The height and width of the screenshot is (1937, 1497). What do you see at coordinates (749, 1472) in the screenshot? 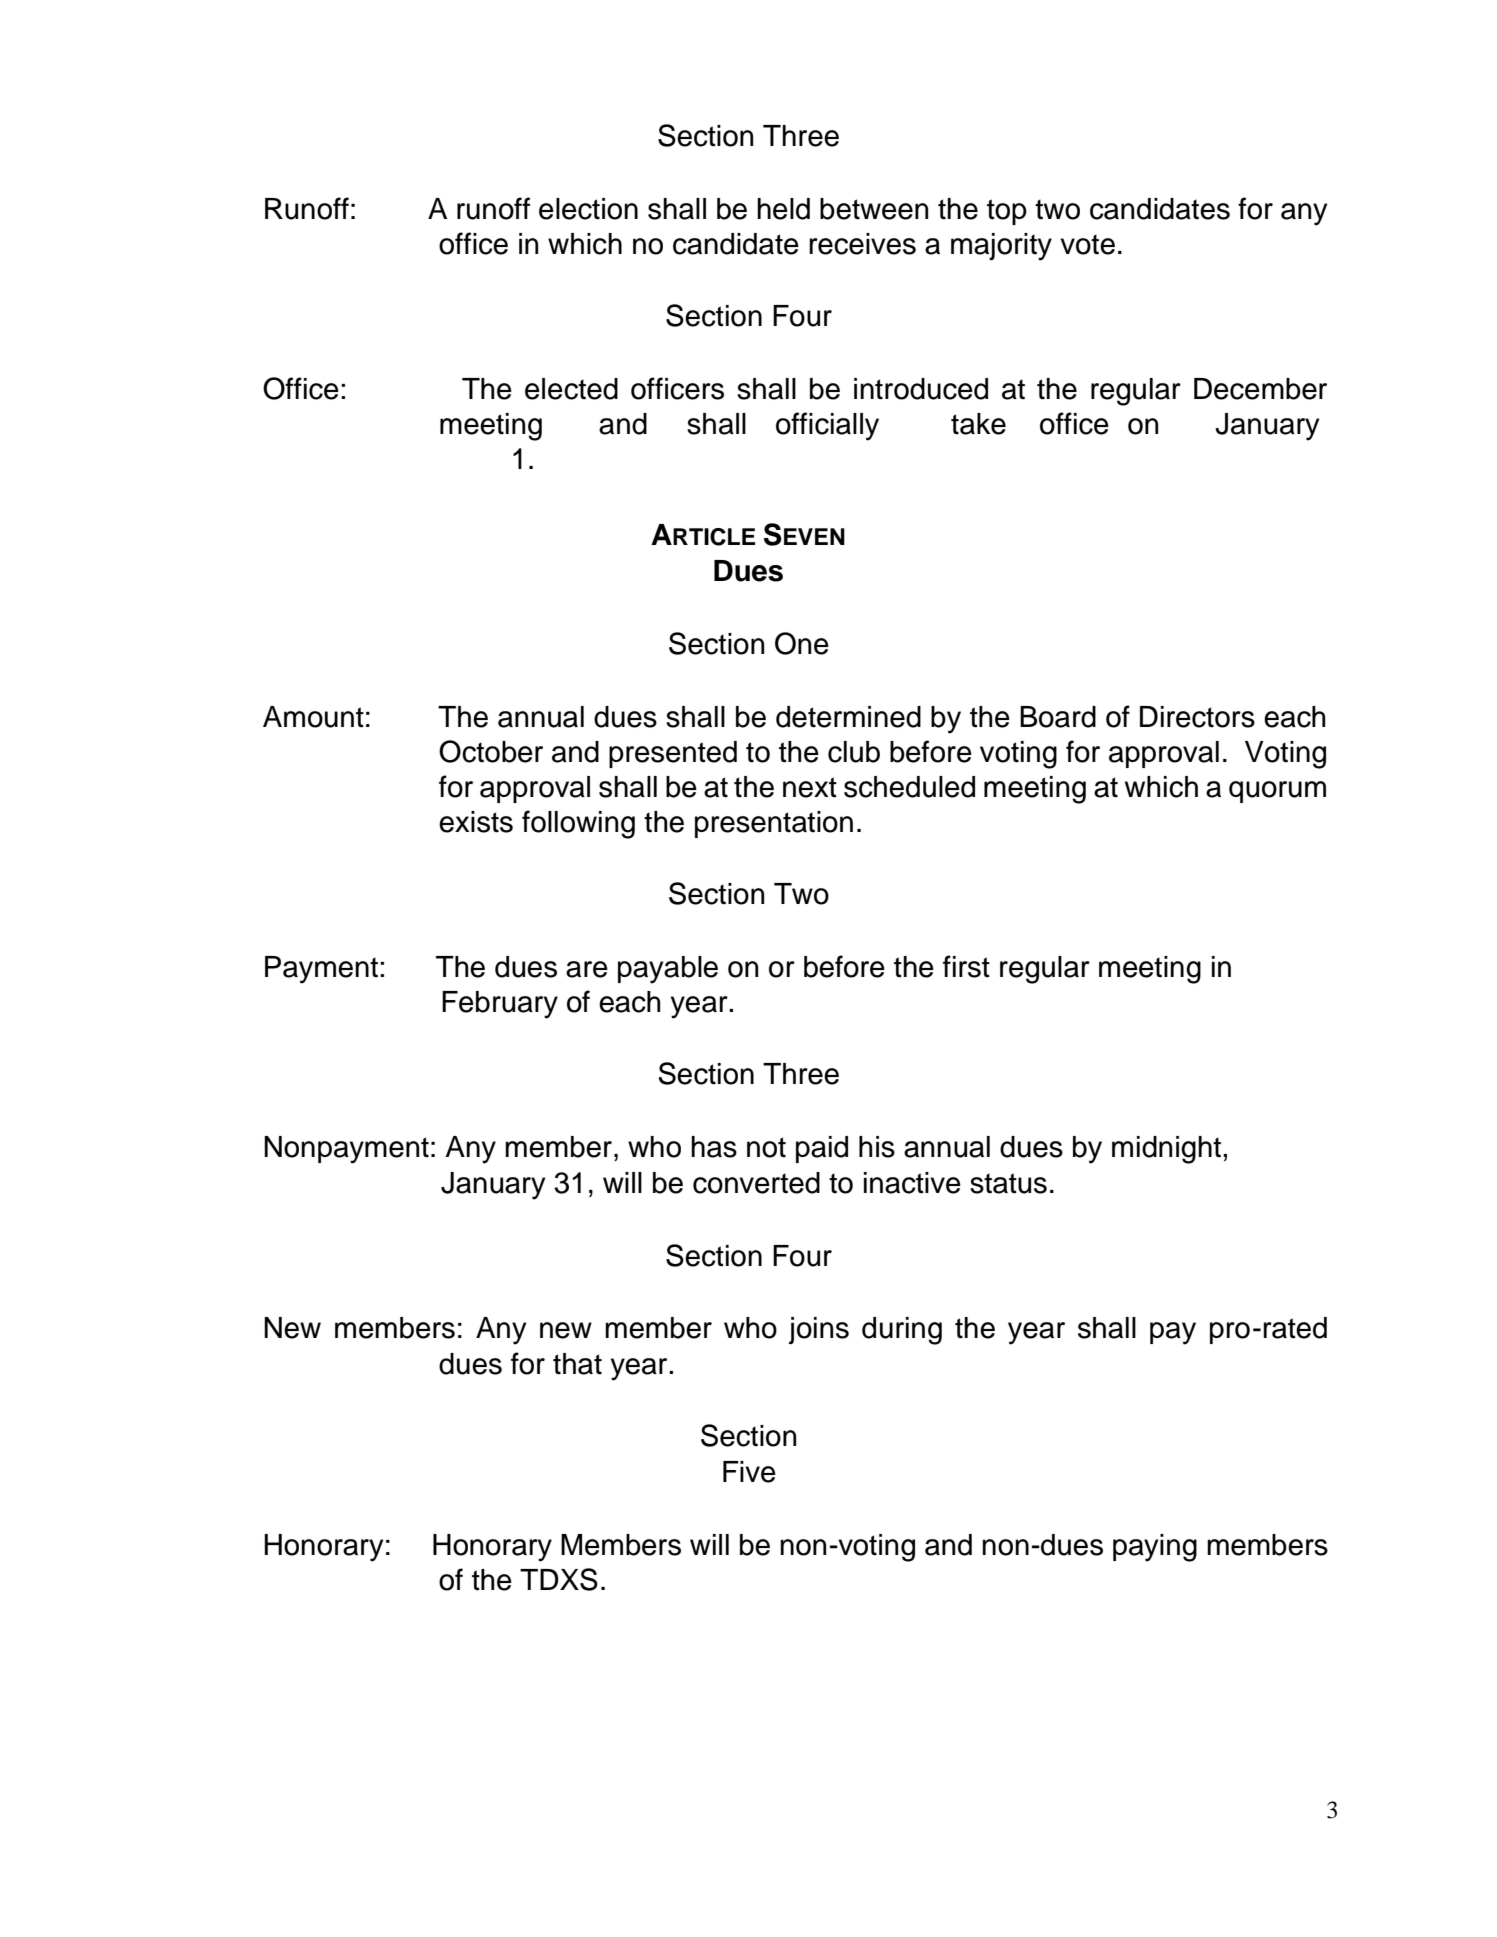
I see `Five` at bounding box center [749, 1472].
